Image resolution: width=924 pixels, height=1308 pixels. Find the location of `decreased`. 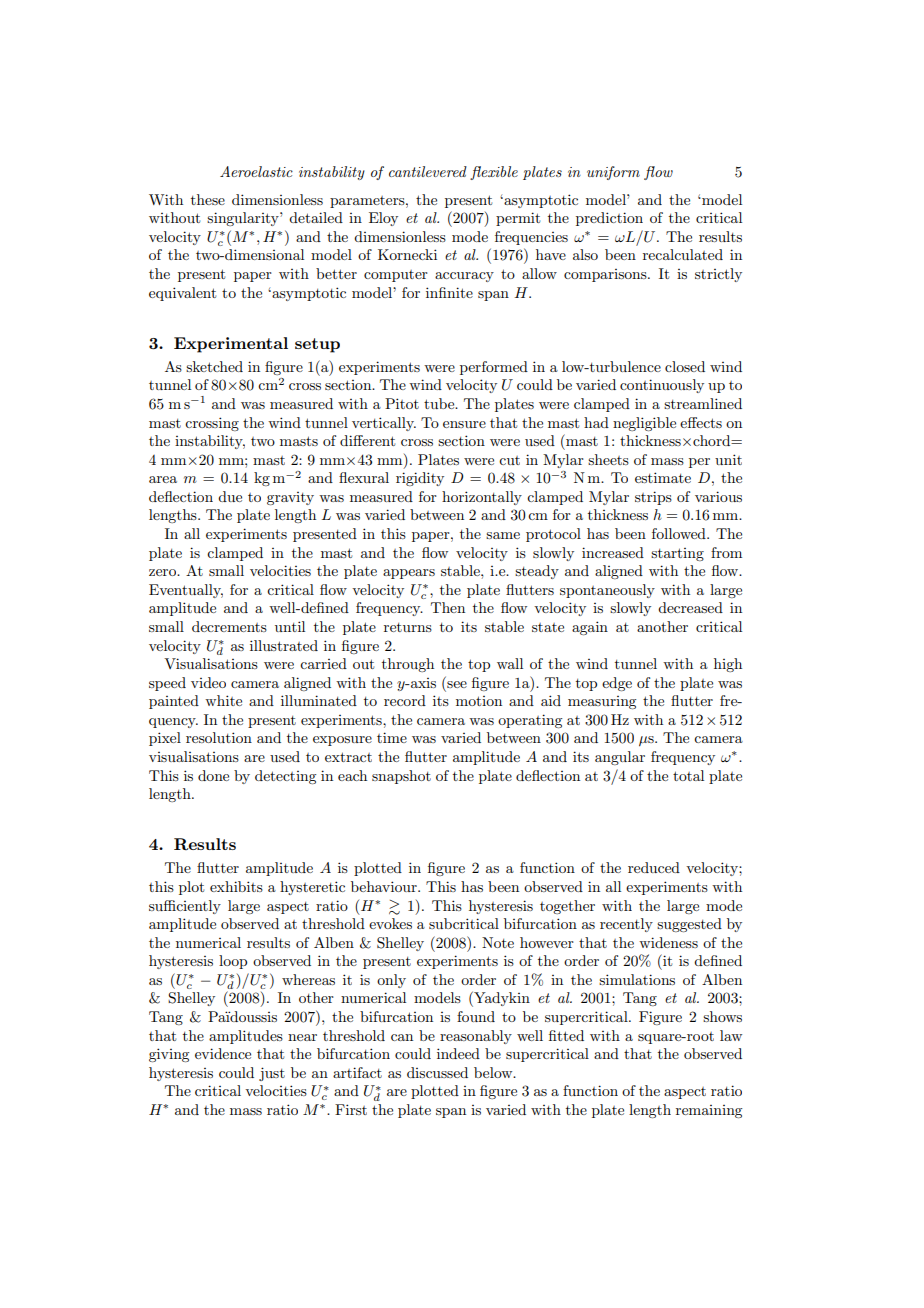

decreased is located at coordinates (690, 607).
